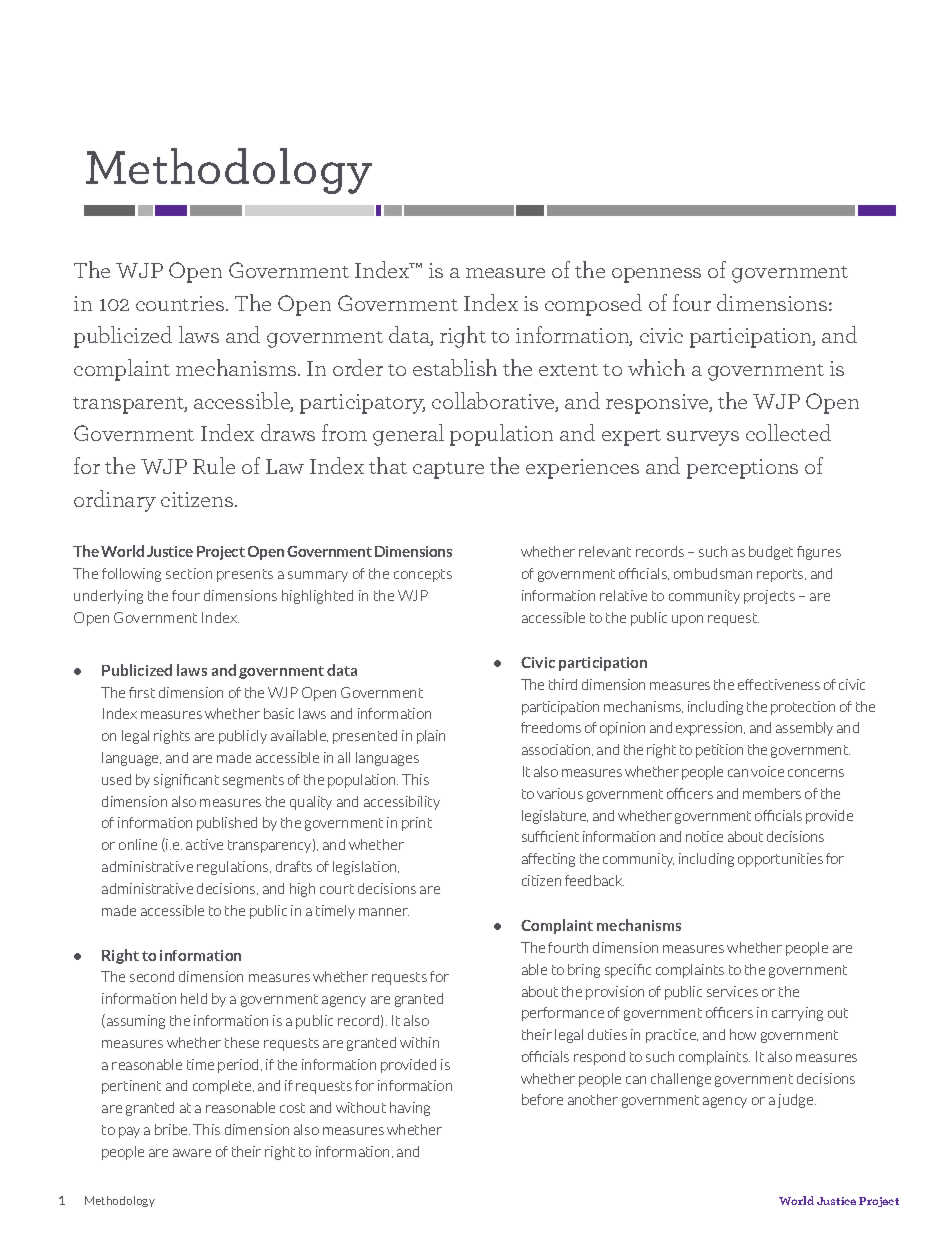 The image size is (952, 1233). What do you see at coordinates (181, 303) in the page?
I see `countries` at bounding box center [181, 303].
